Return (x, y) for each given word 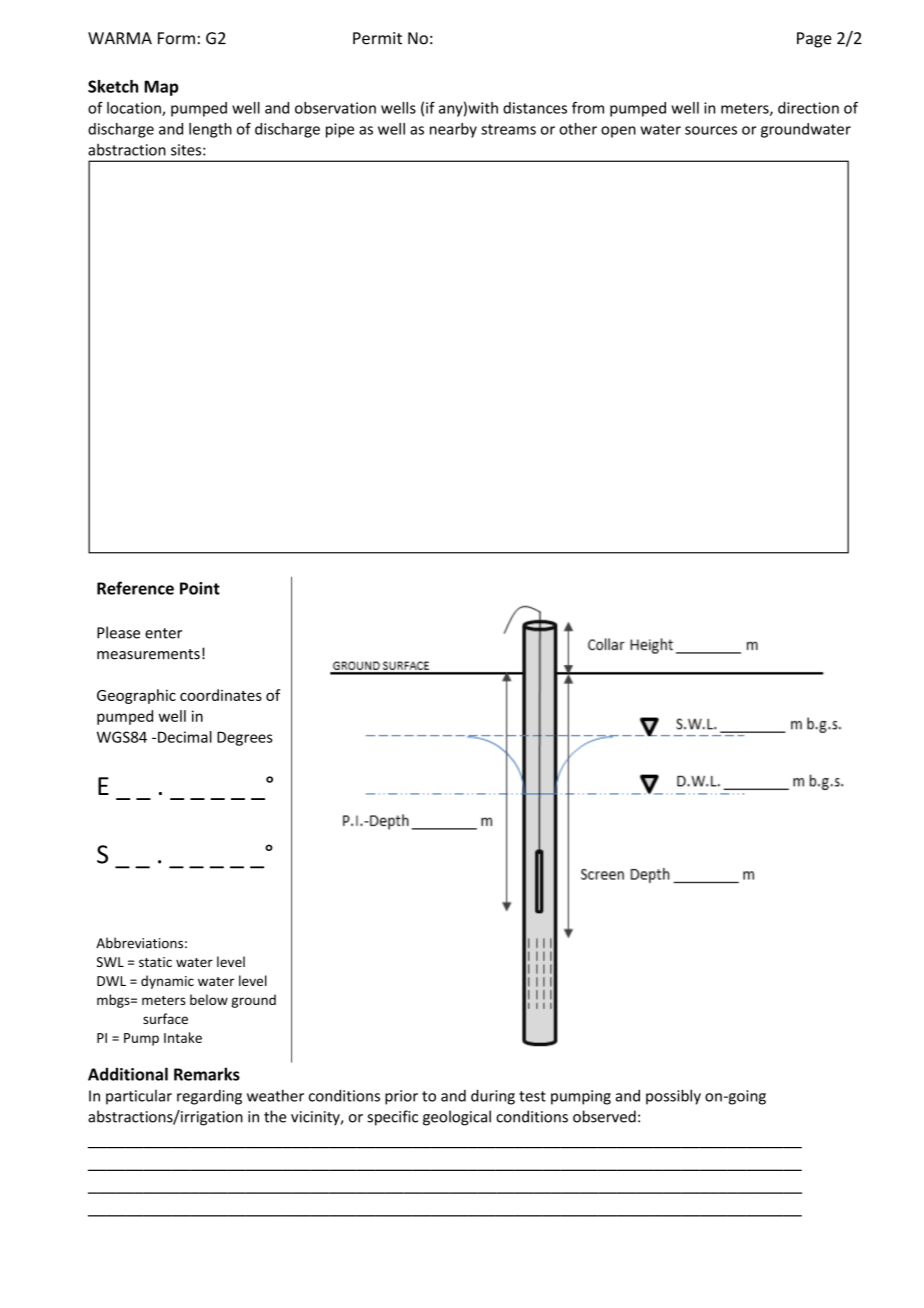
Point (200, 588)
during (493, 1097)
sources (711, 130)
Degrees (245, 738)
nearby (453, 130)
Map (161, 88)
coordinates (221, 695)
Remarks (207, 1074)
